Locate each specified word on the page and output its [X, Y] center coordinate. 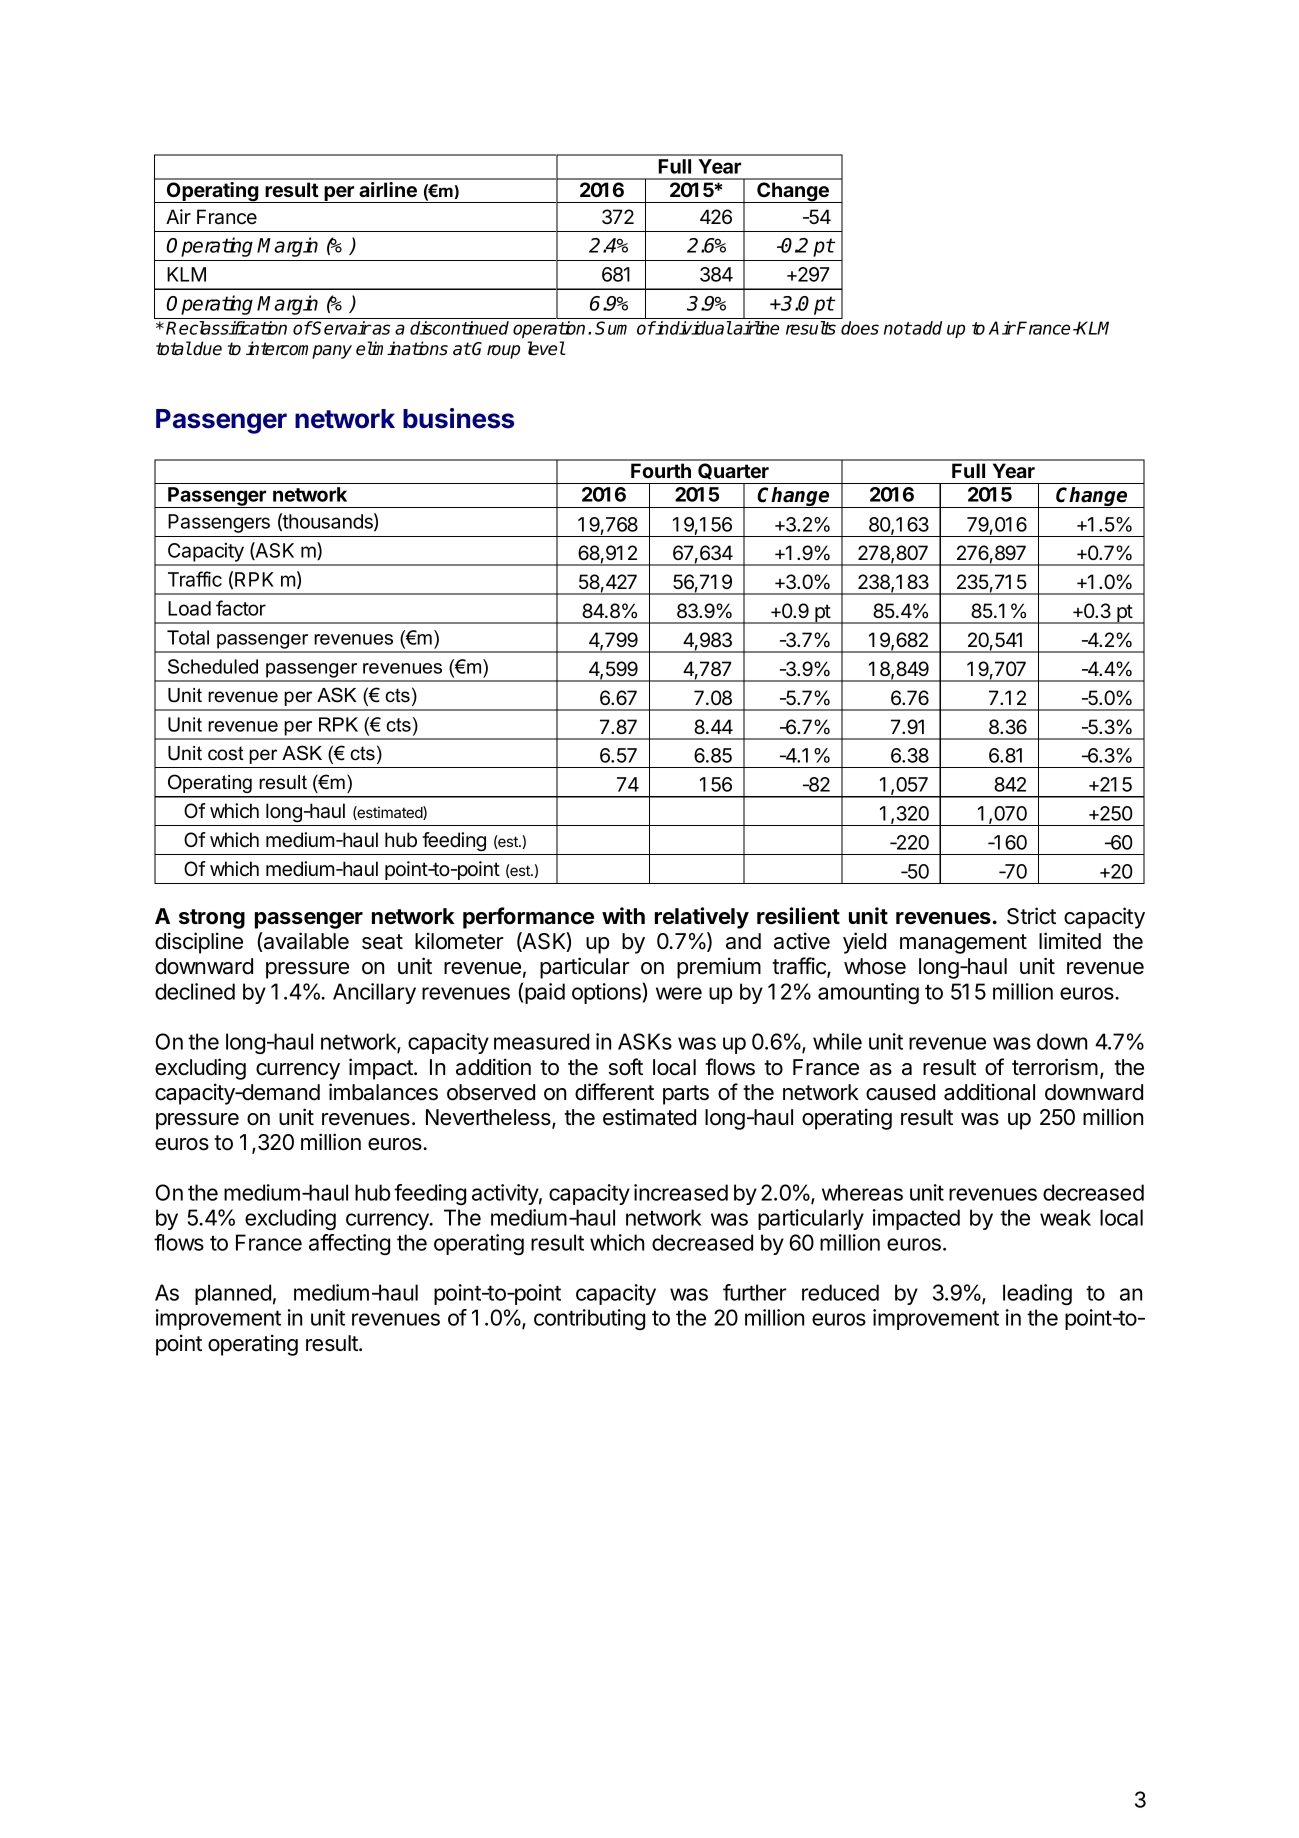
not [898, 328]
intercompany [299, 350]
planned [233, 1294]
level [546, 348]
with [623, 915]
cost [226, 753]
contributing [589, 1319]
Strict [1031, 916]
